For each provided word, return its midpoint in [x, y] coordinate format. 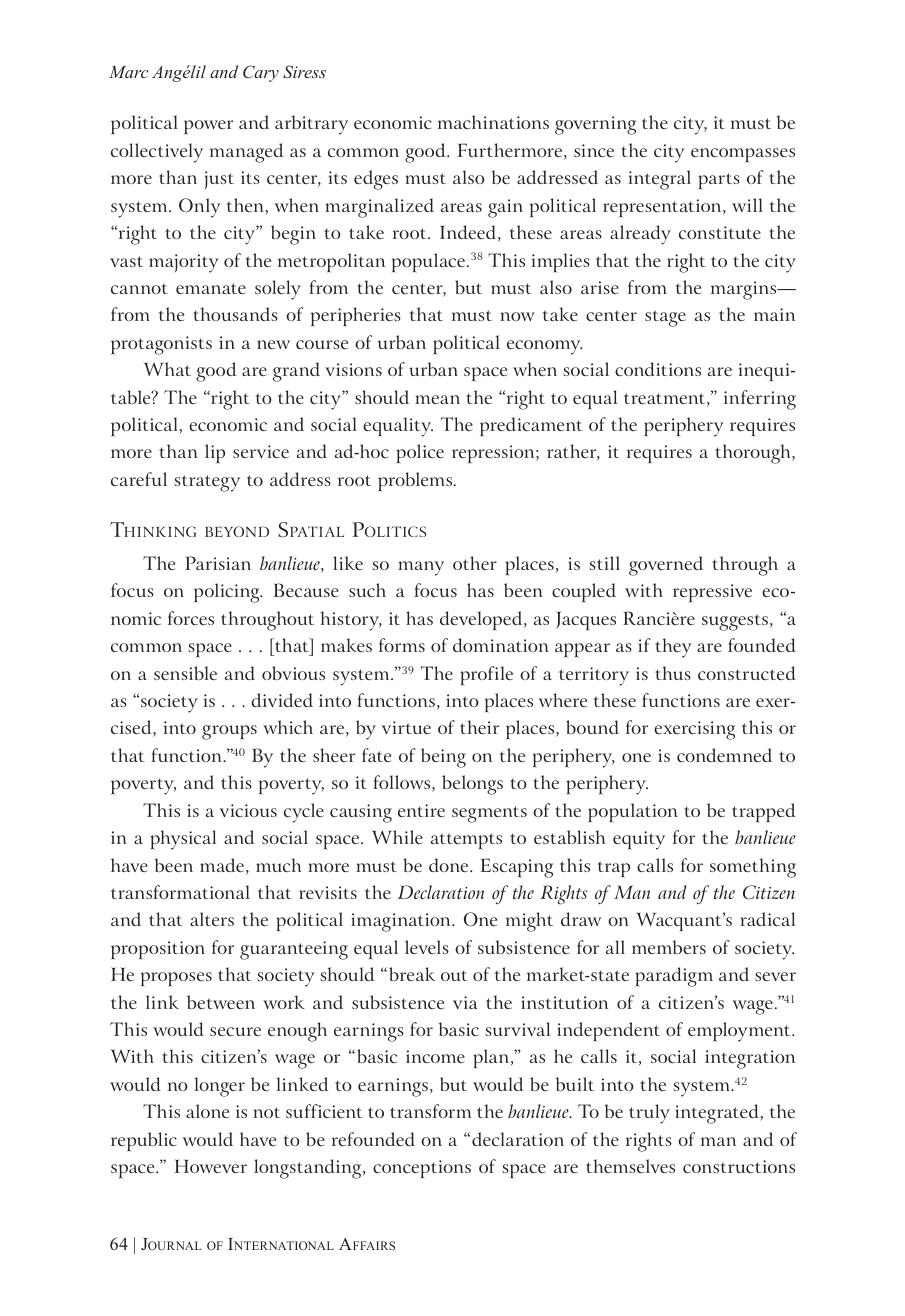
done [450, 865]
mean [437, 399]
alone [207, 1111]
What [167, 369]
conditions [658, 369]
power [208, 127]
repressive [712, 593]
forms [402, 645]
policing [228, 593]
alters [212, 919]
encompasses [743, 155]
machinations [493, 122]
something [753, 868]
